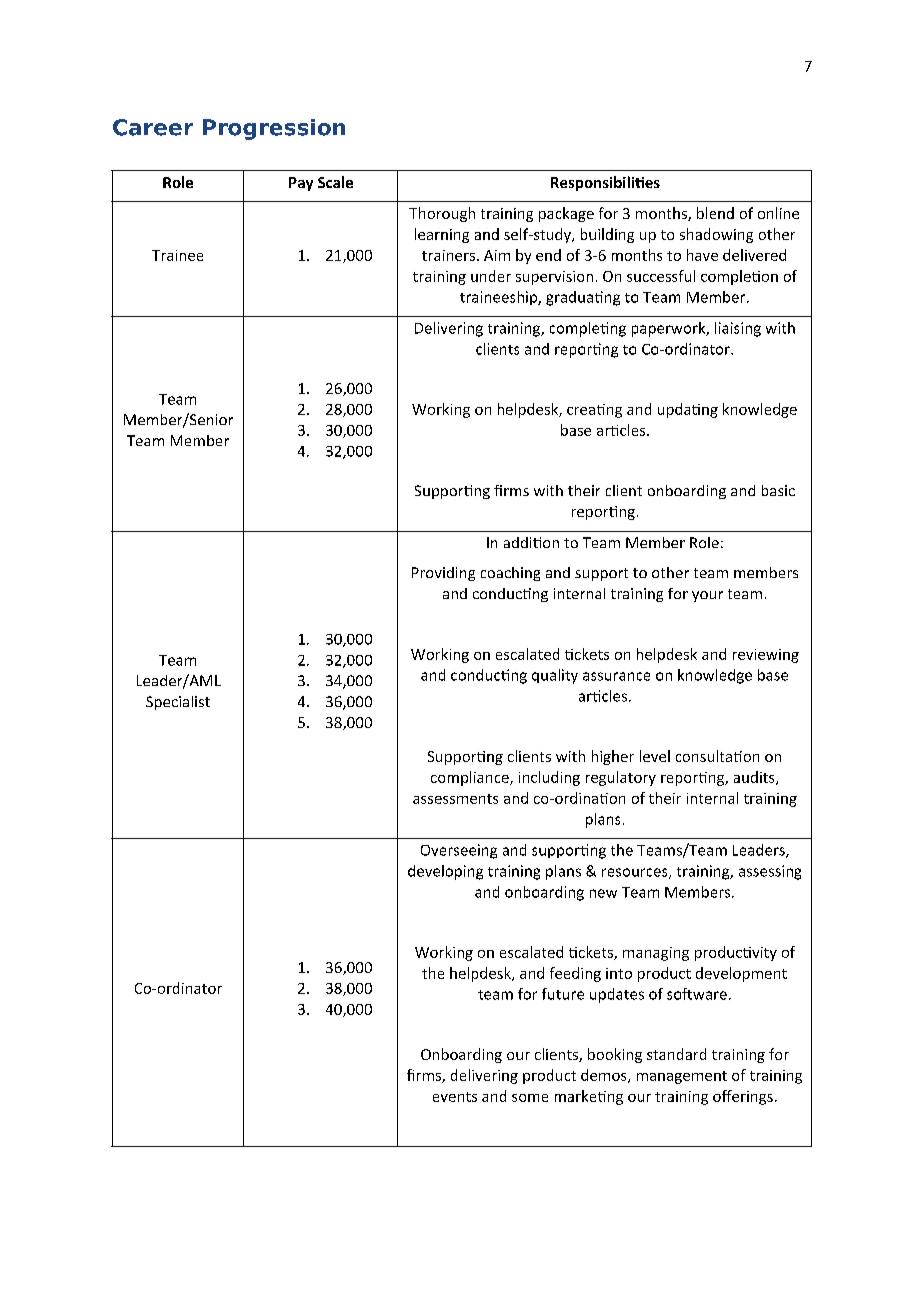 This page has height=1308, width=924. What do you see at coordinates (715, 213) in the page?
I see `blend` at bounding box center [715, 213].
